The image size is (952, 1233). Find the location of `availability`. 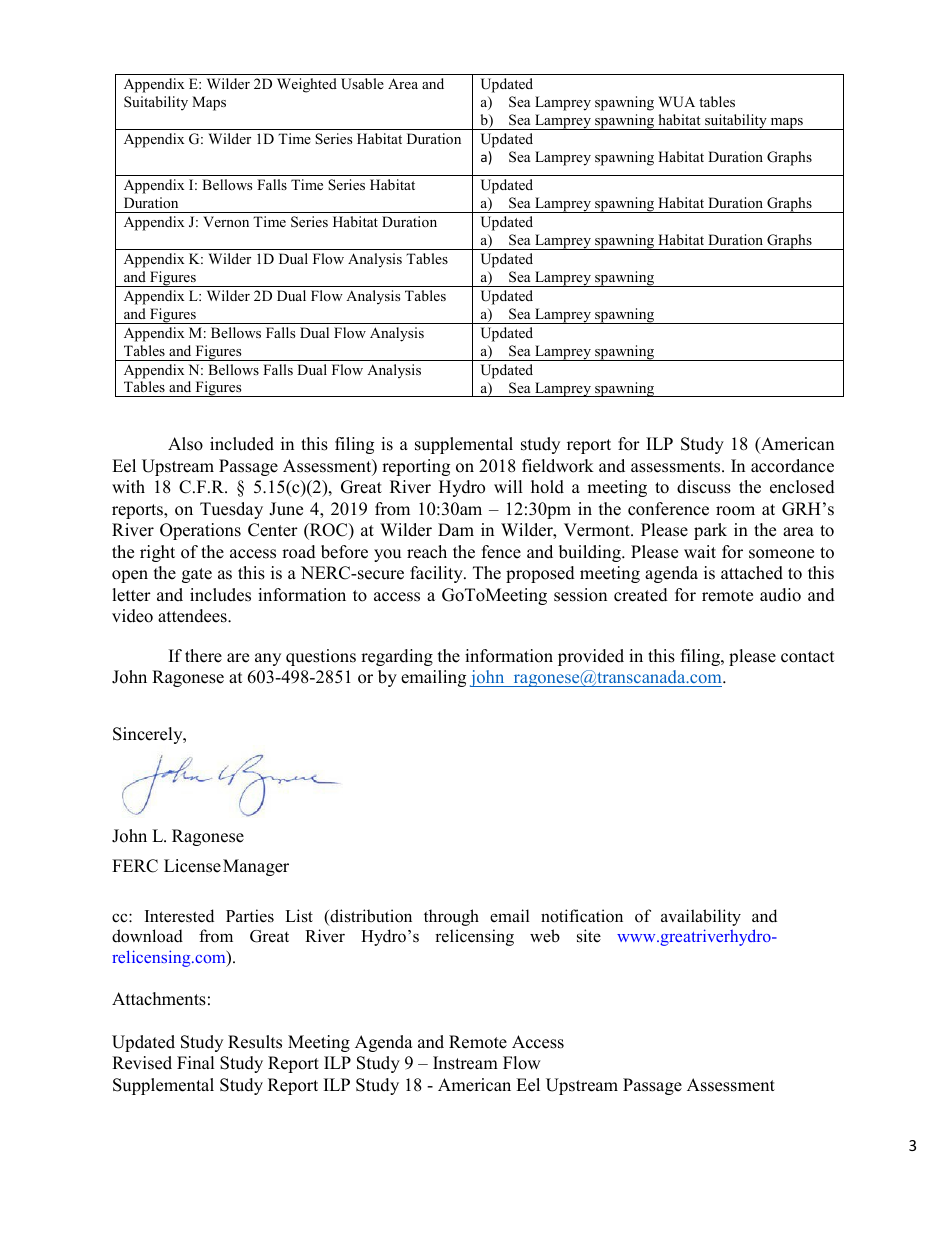

availability is located at coordinates (701, 917).
